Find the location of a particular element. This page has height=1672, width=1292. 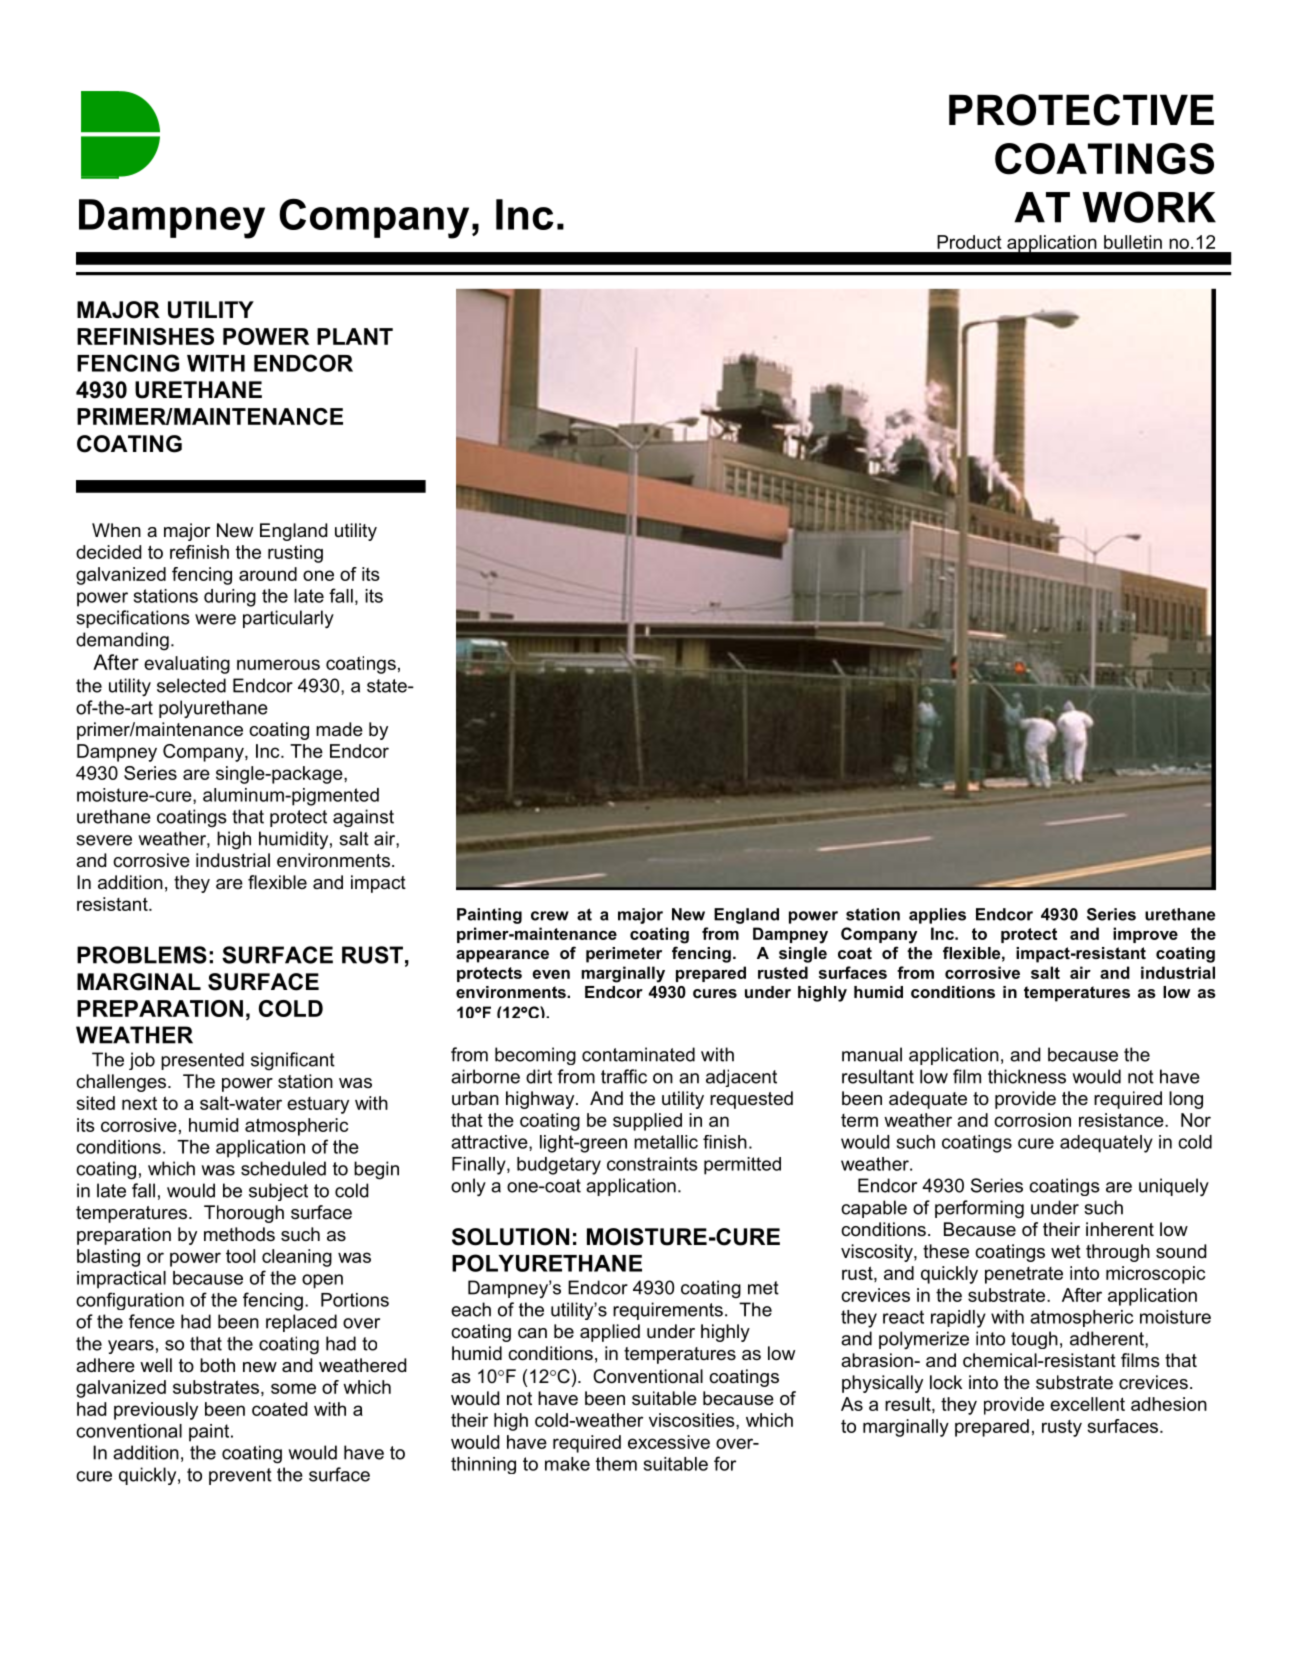

crew is located at coordinates (550, 916).
